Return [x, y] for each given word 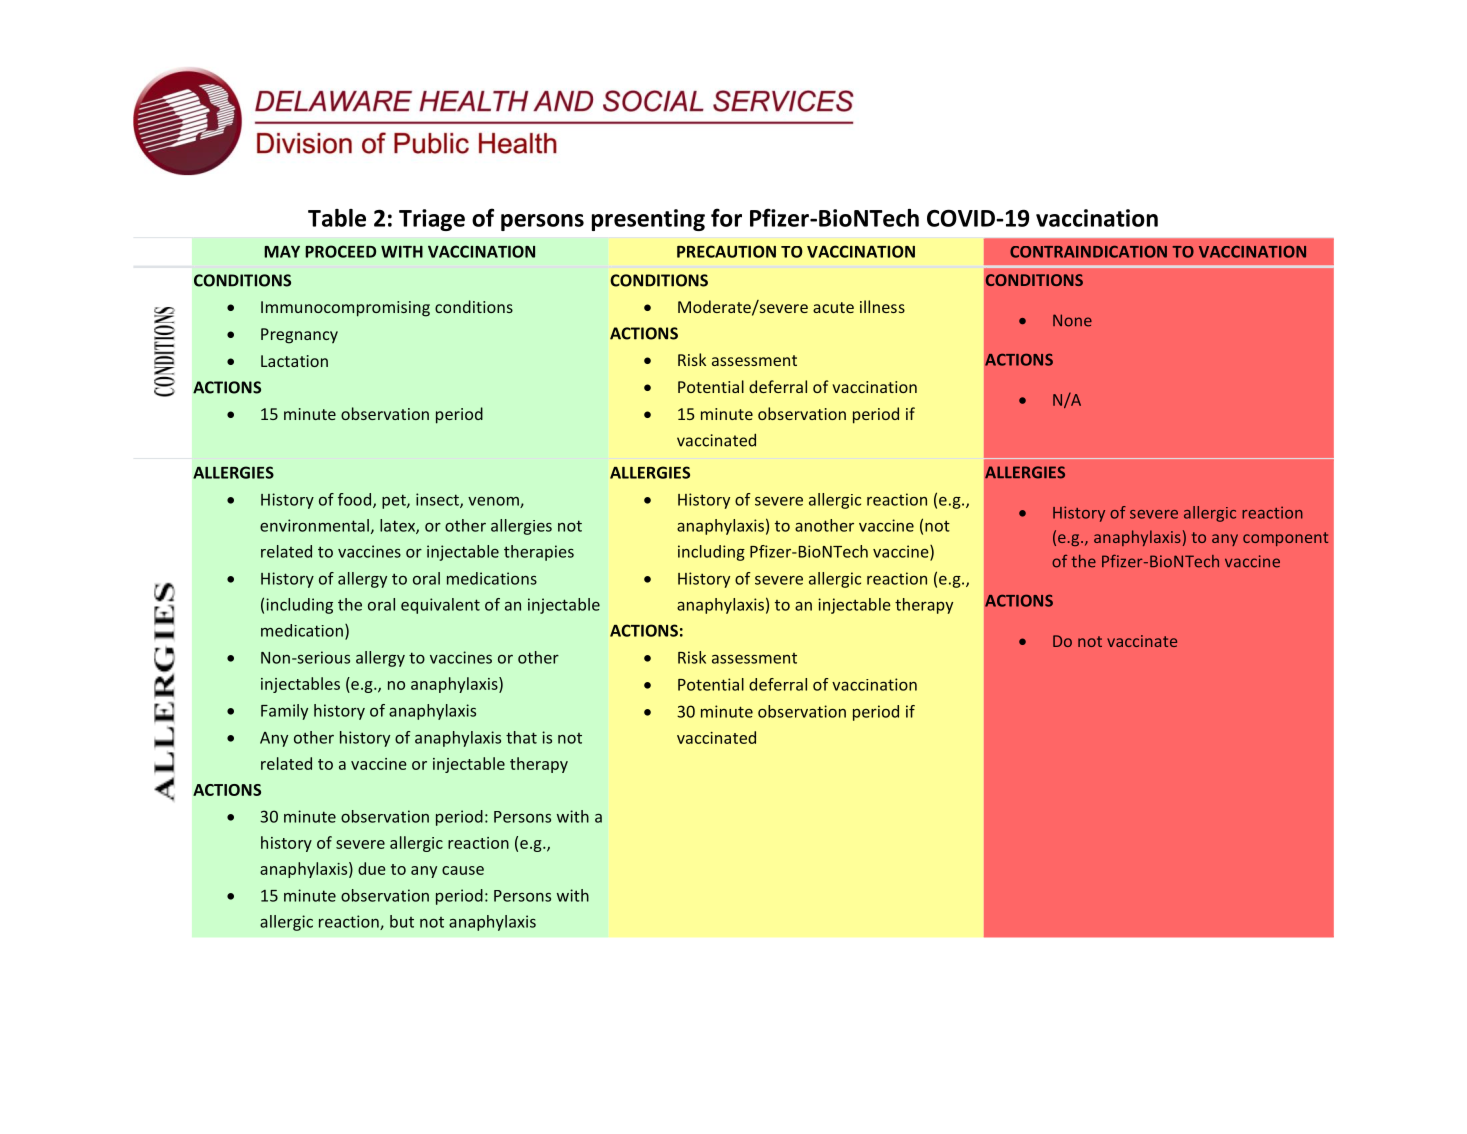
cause [463, 870]
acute [833, 307]
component [1285, 539]
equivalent [440, 606]
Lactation [294, 361]
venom [494, 502]
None [1072, 320]
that [521, 737]
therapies [539, 553]
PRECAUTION [726, 251]
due [372, 868]
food [354, 499]
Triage [432, 220]
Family [284, 712]
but [402, 921]
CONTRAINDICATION [1088, 251]
